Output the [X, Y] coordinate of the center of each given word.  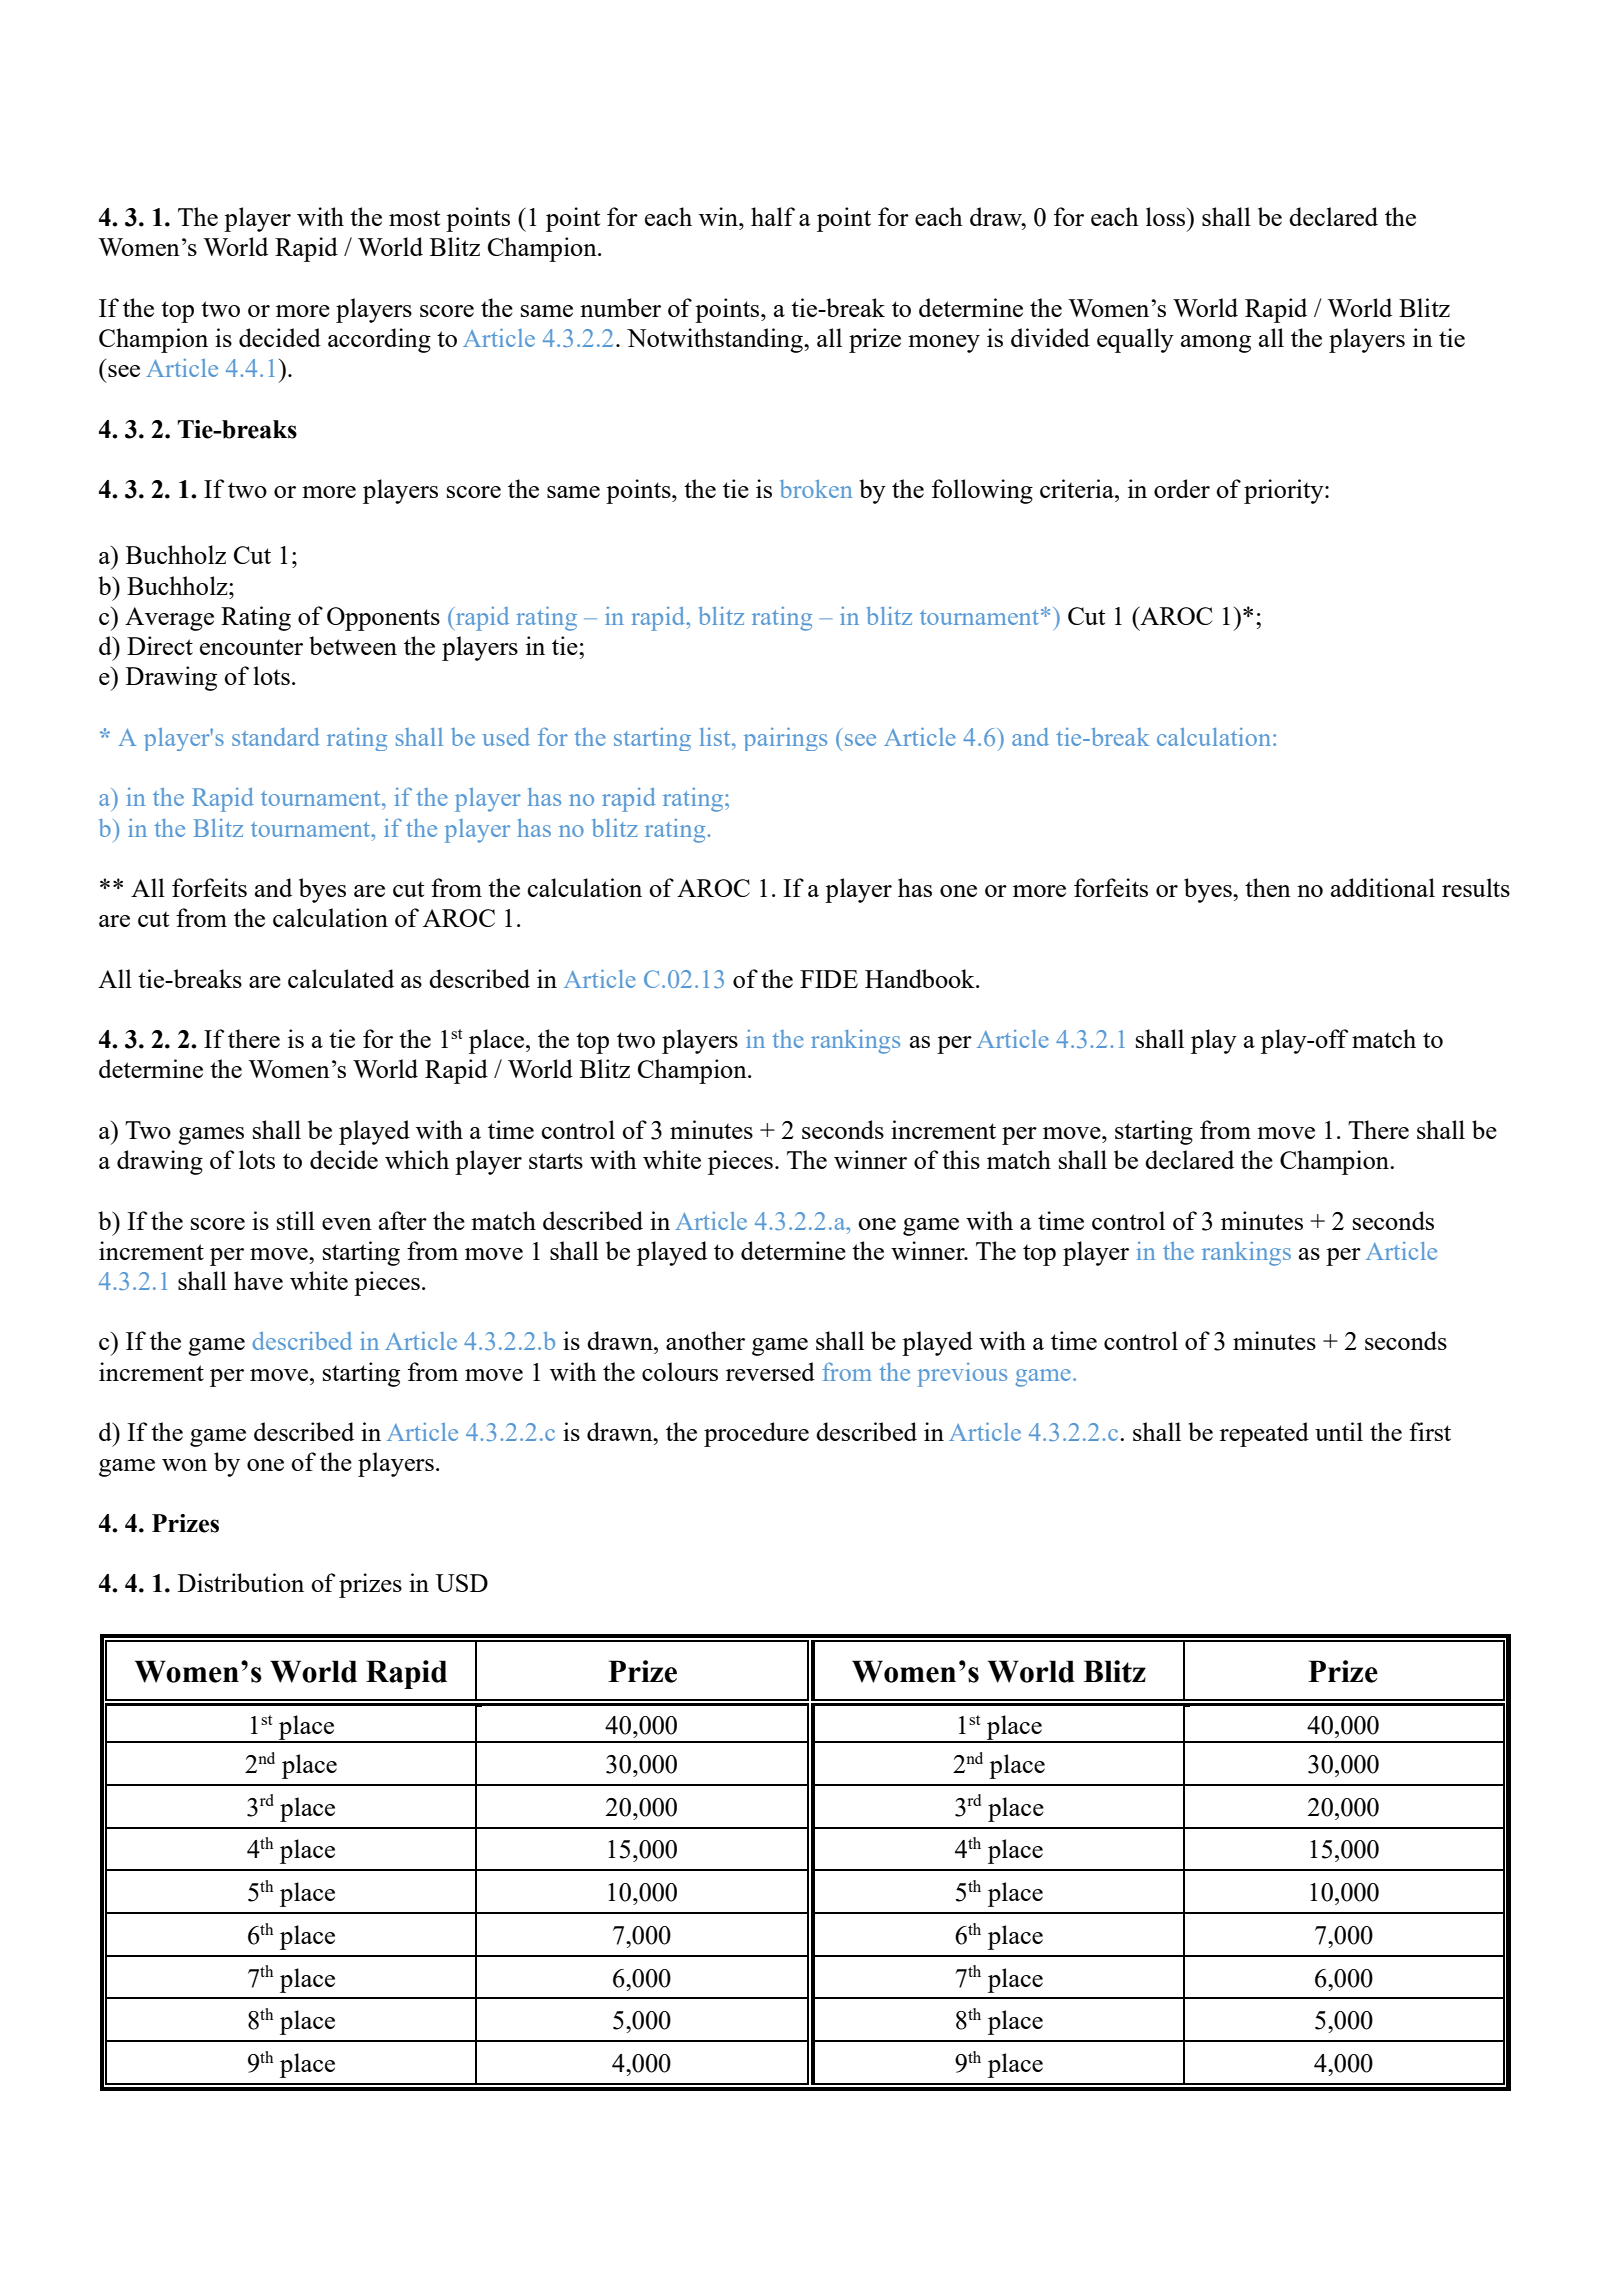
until [1339, 1431]
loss [1167, 216]
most [414, 218]
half [773, 216]
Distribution [241, 1582]
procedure [756, 1434]
